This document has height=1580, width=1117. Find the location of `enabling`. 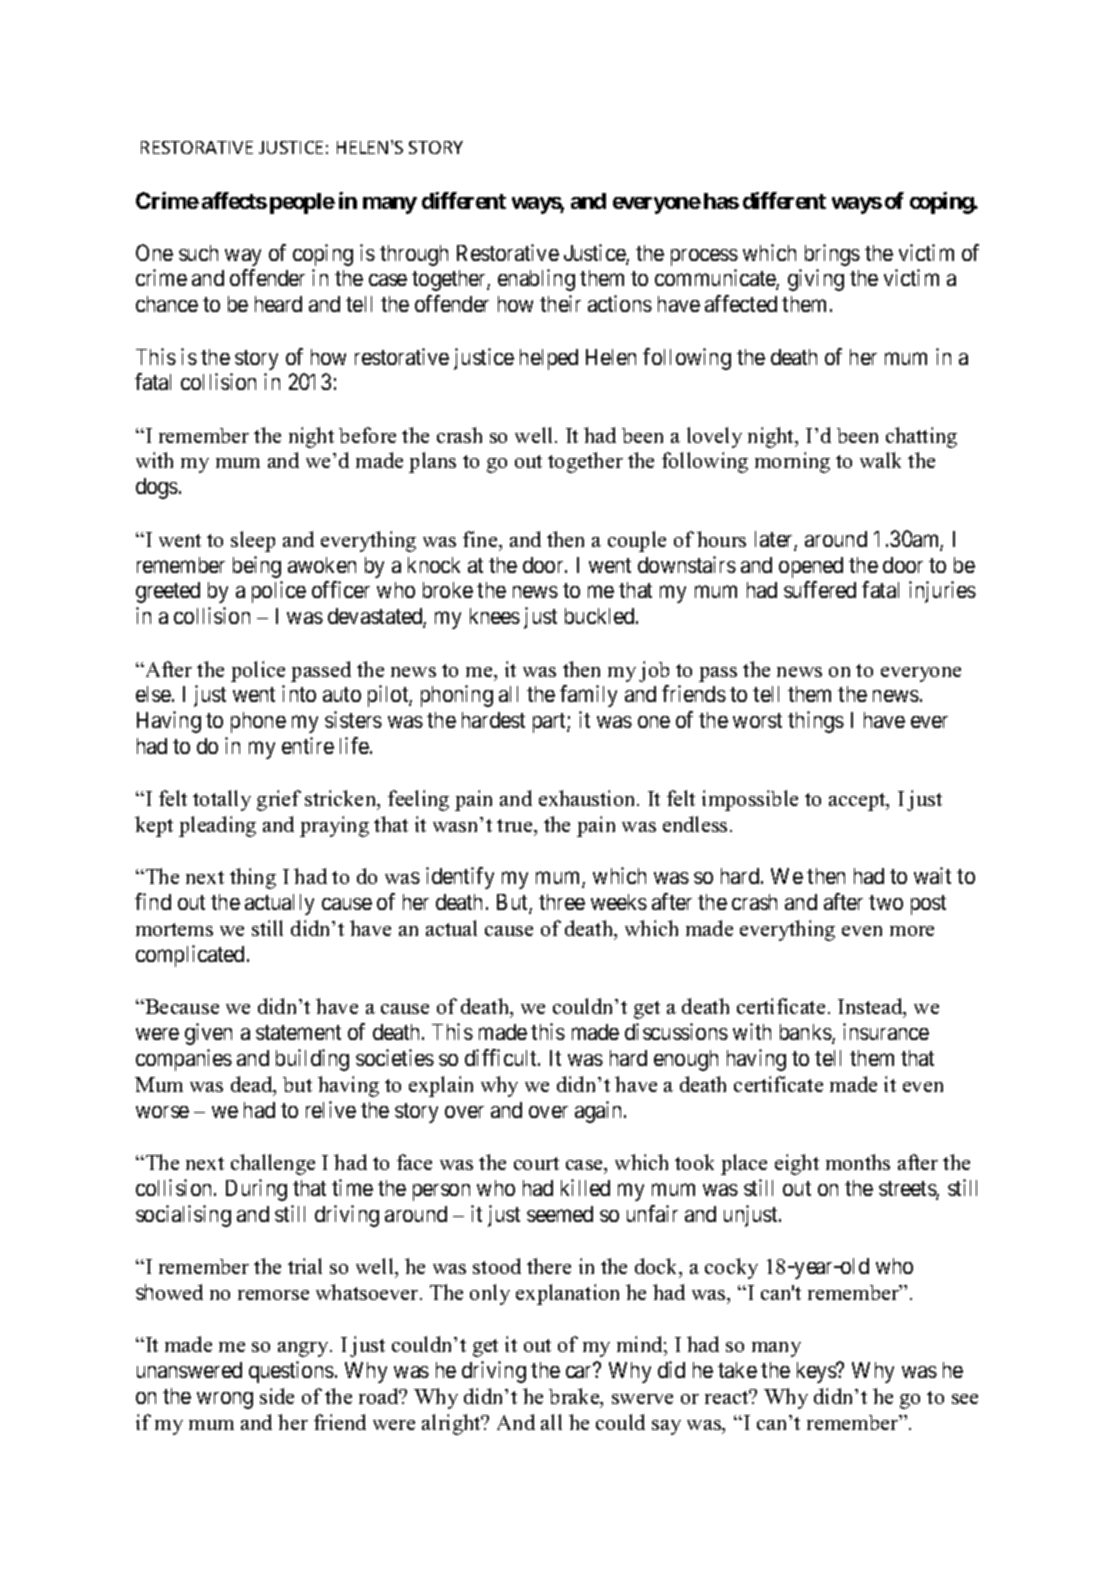

enabling is located at coordinates (536, 280).
